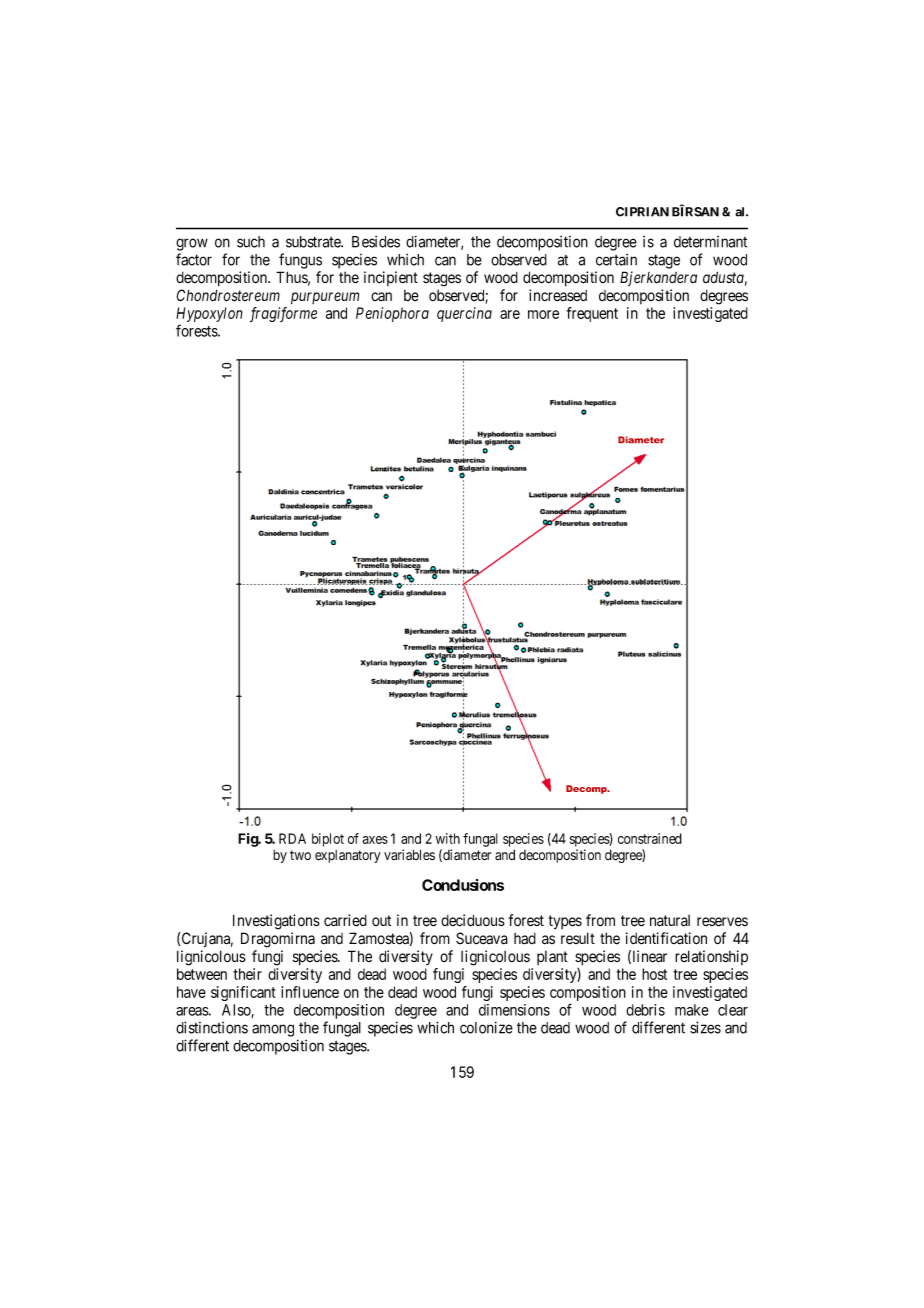  What do you see at coordinates (243, 993) in the screenshot?
I see `significant` at bounding box center [243, 993].
